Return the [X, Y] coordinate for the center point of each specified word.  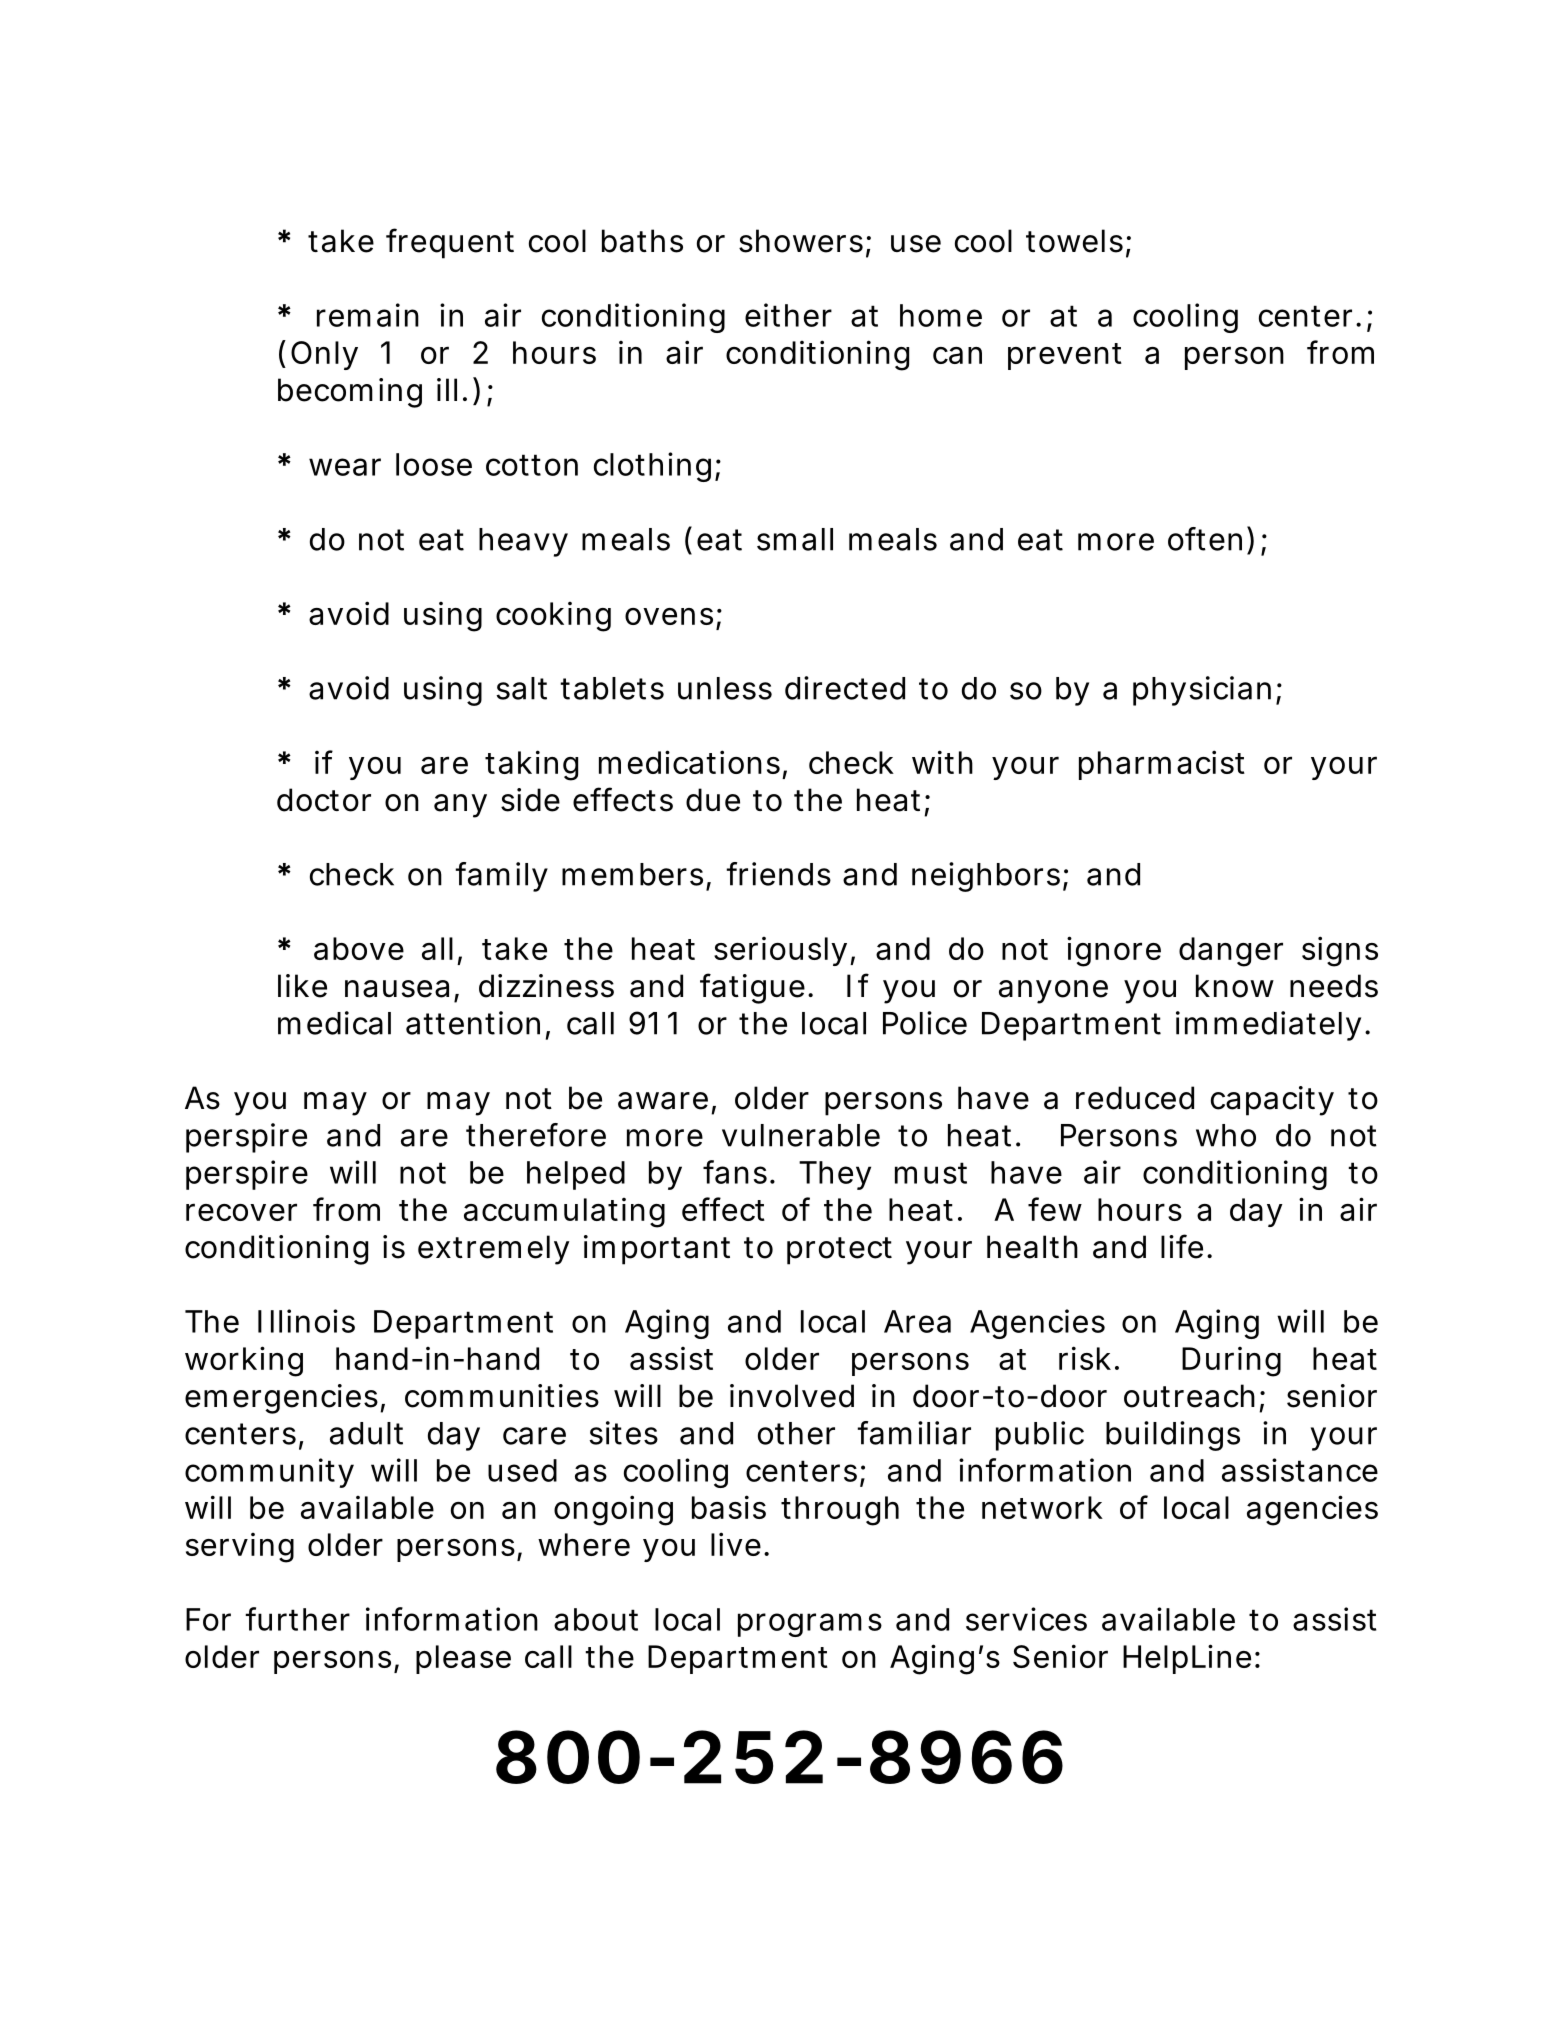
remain [368, 315]
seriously [780, 951]
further [297, 1619]
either [788, 315]
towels [1074, 241]
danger [1231, 952]
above [359, 948]
